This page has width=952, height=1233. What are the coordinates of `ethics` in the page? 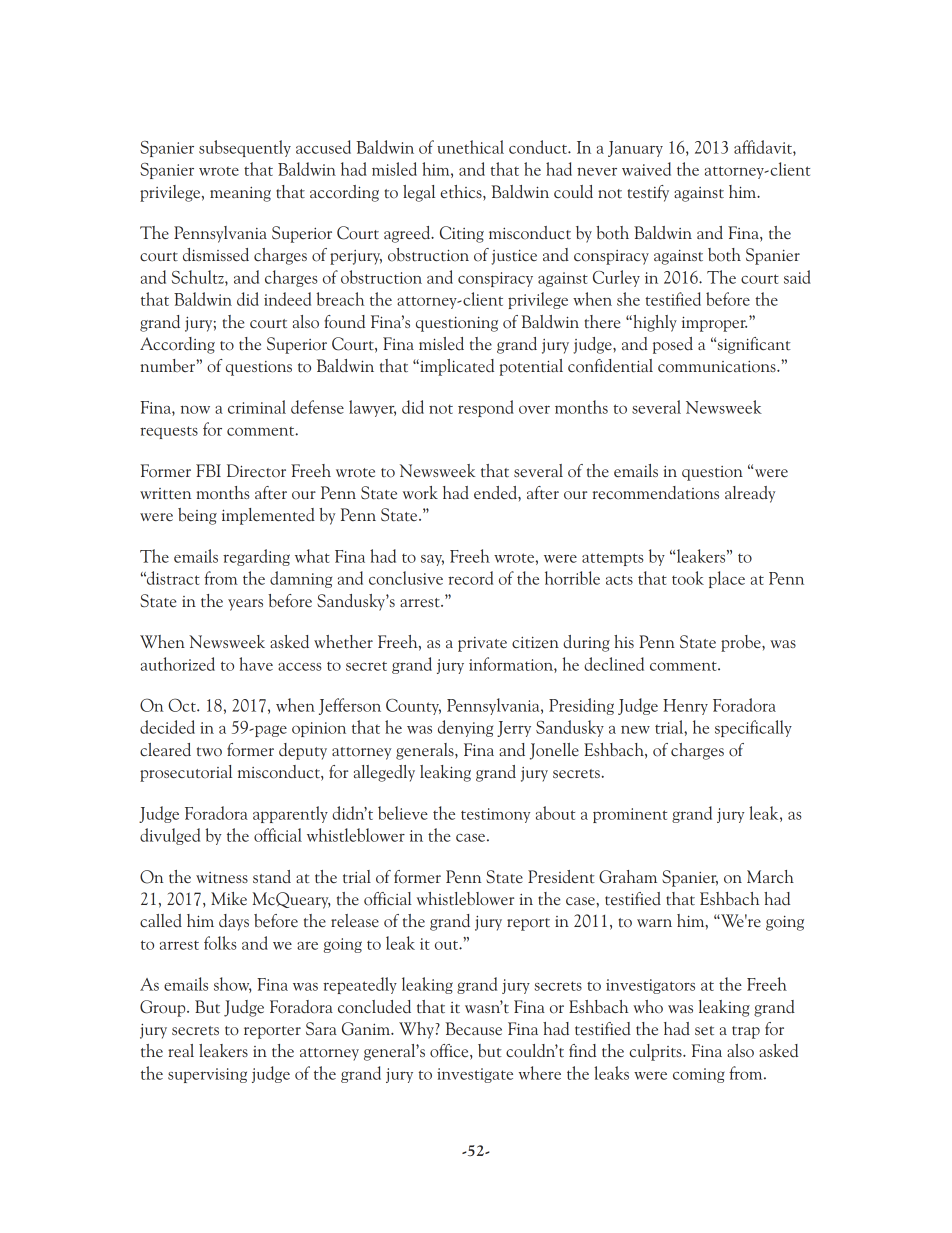 It's located at (462, 192).
